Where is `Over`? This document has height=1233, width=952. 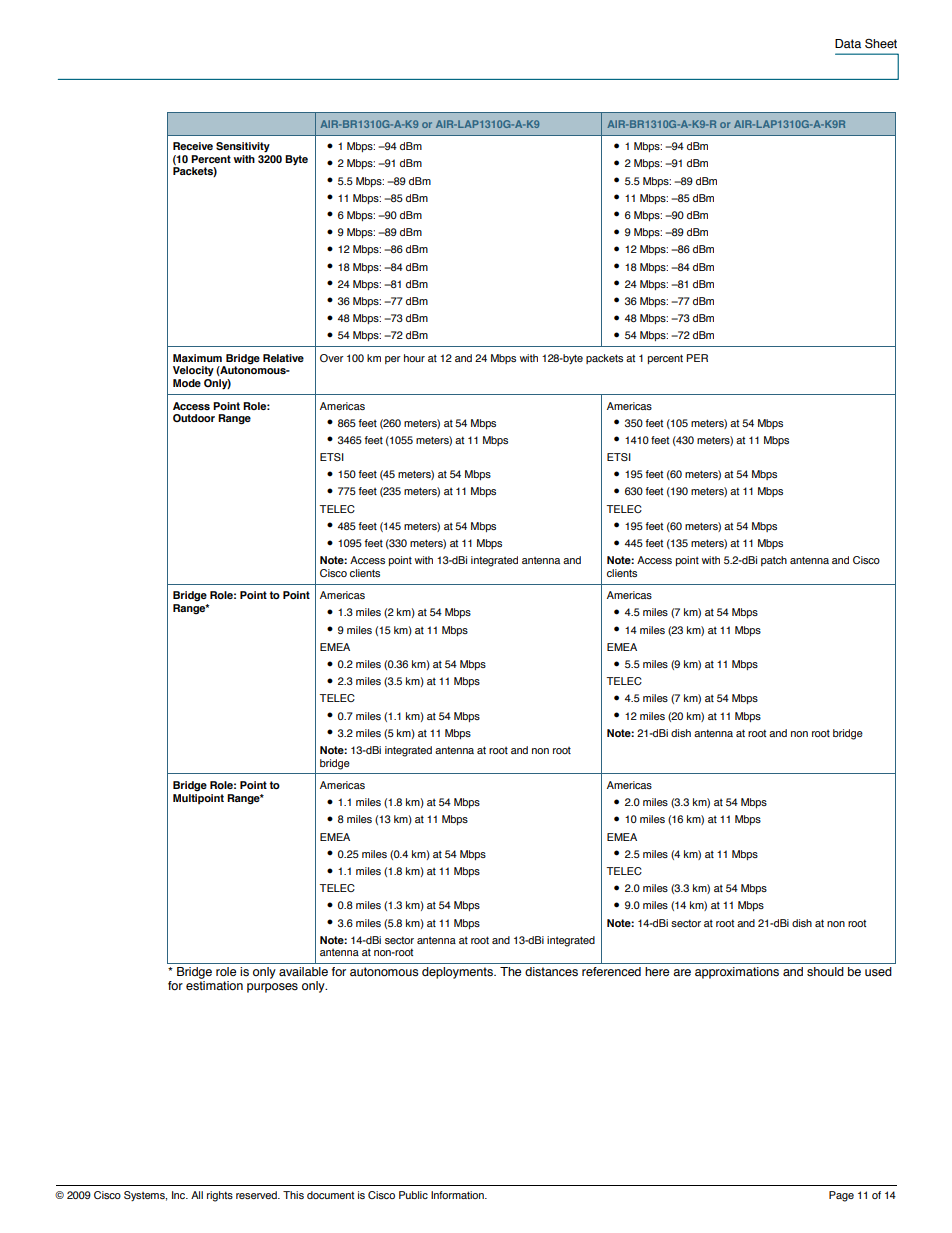 Over is located at coordinates (332, 358).
